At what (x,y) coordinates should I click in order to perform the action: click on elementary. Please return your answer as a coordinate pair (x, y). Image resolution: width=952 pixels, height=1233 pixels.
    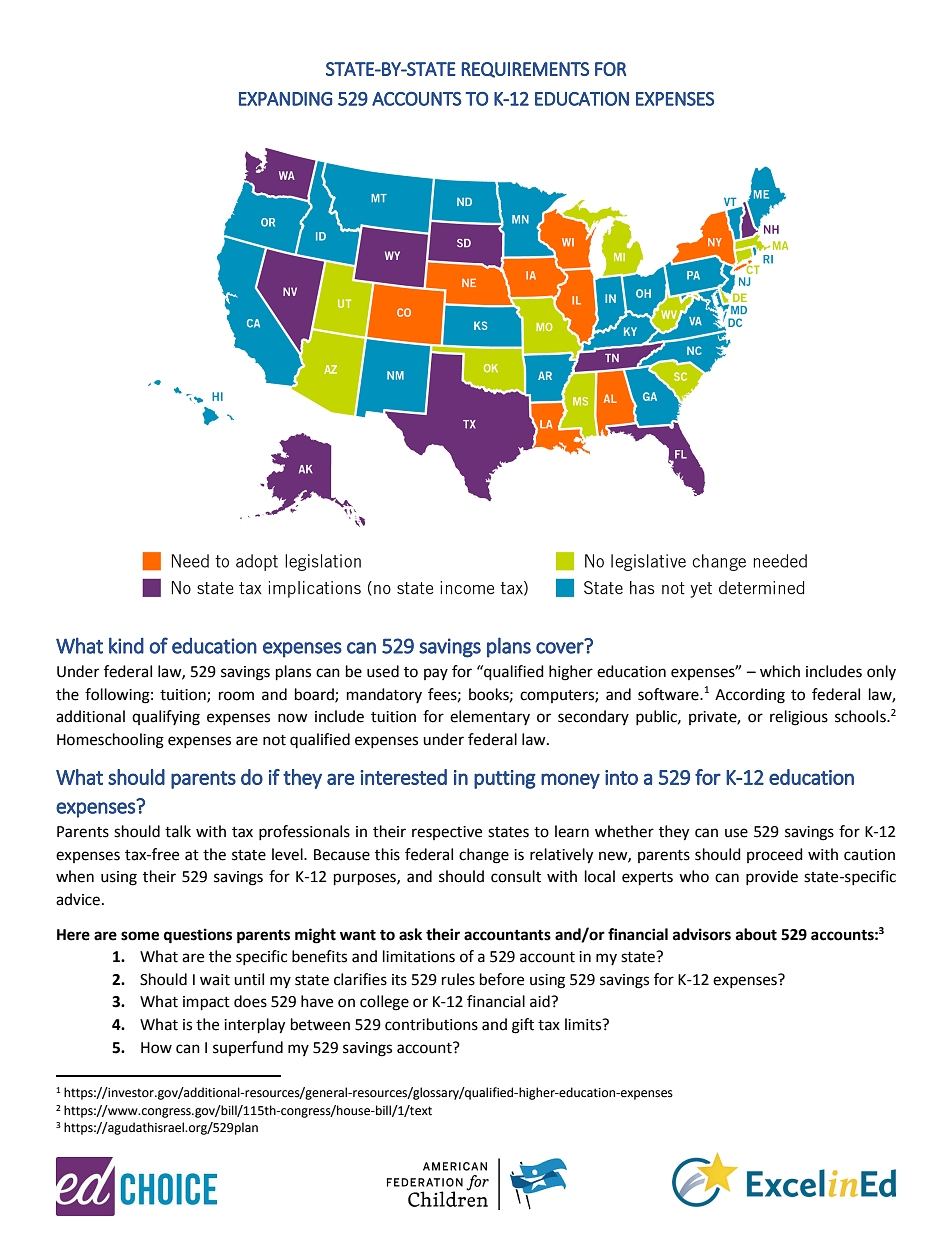
    Looking at the image, I should click on (490, 717).
